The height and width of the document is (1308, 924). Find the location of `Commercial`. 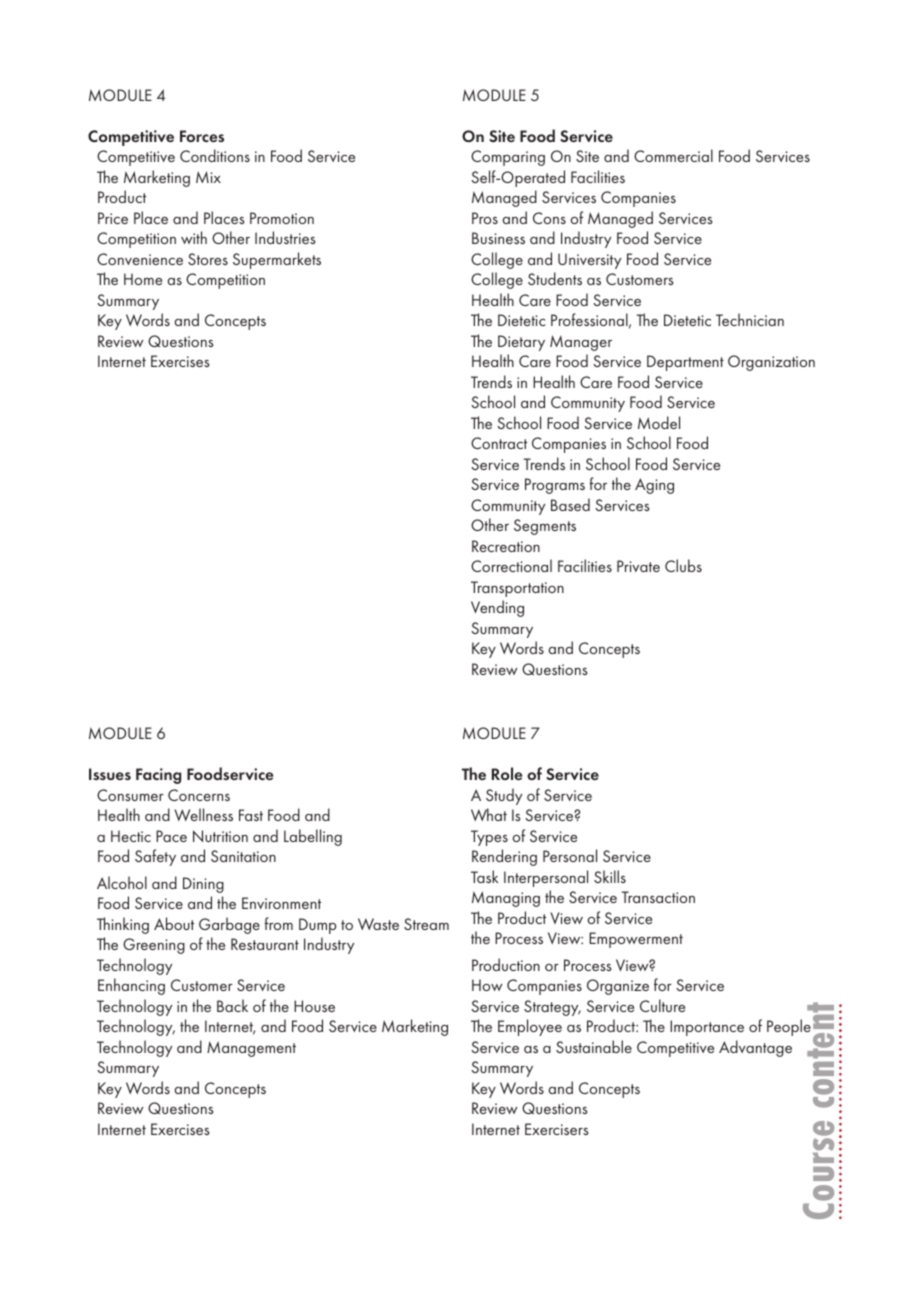

Commercial is located at coordinates (673, 155).
